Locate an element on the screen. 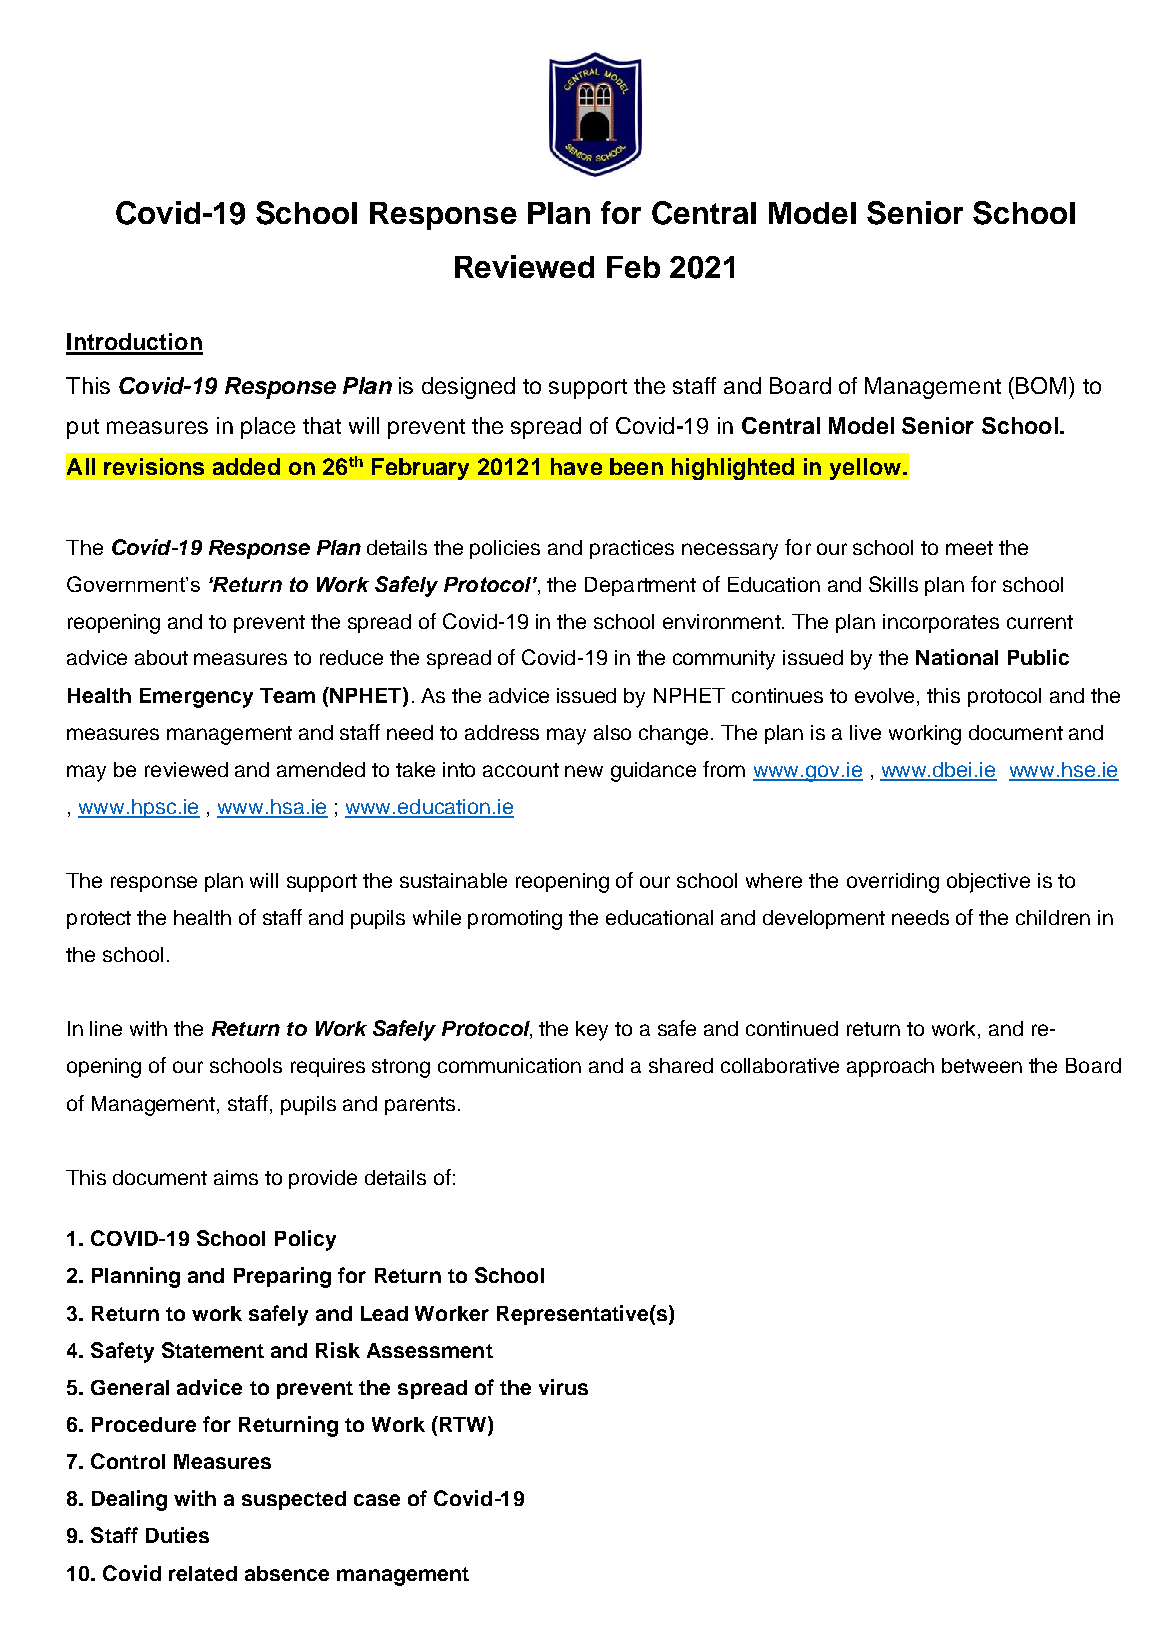 This screenshot has width=1163, height=1645. virus is located at coordinates (563, 1387).
